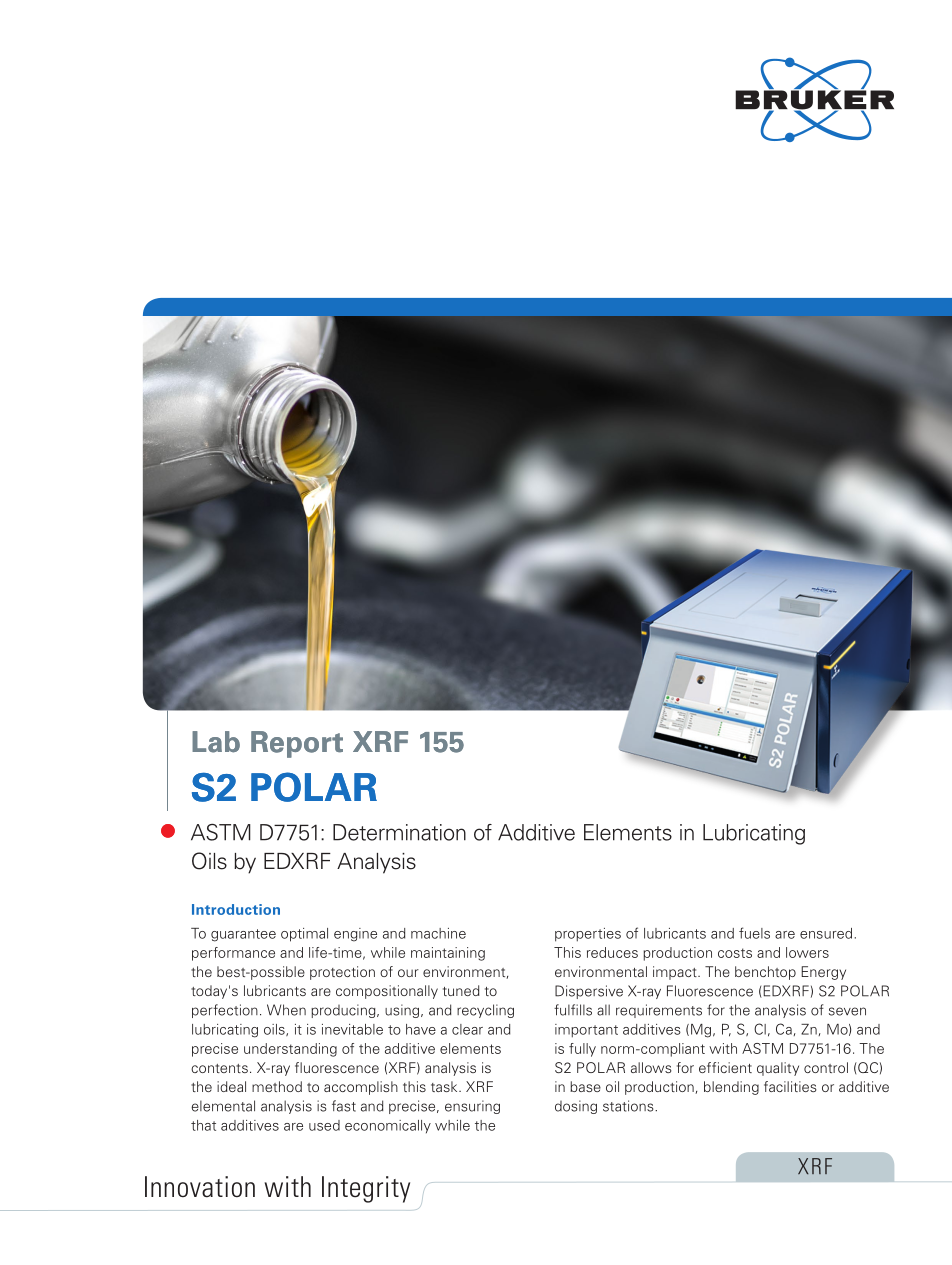 The width and height of the screenshot is (952, 1265). I want to click on method, so click(277, 1086).
